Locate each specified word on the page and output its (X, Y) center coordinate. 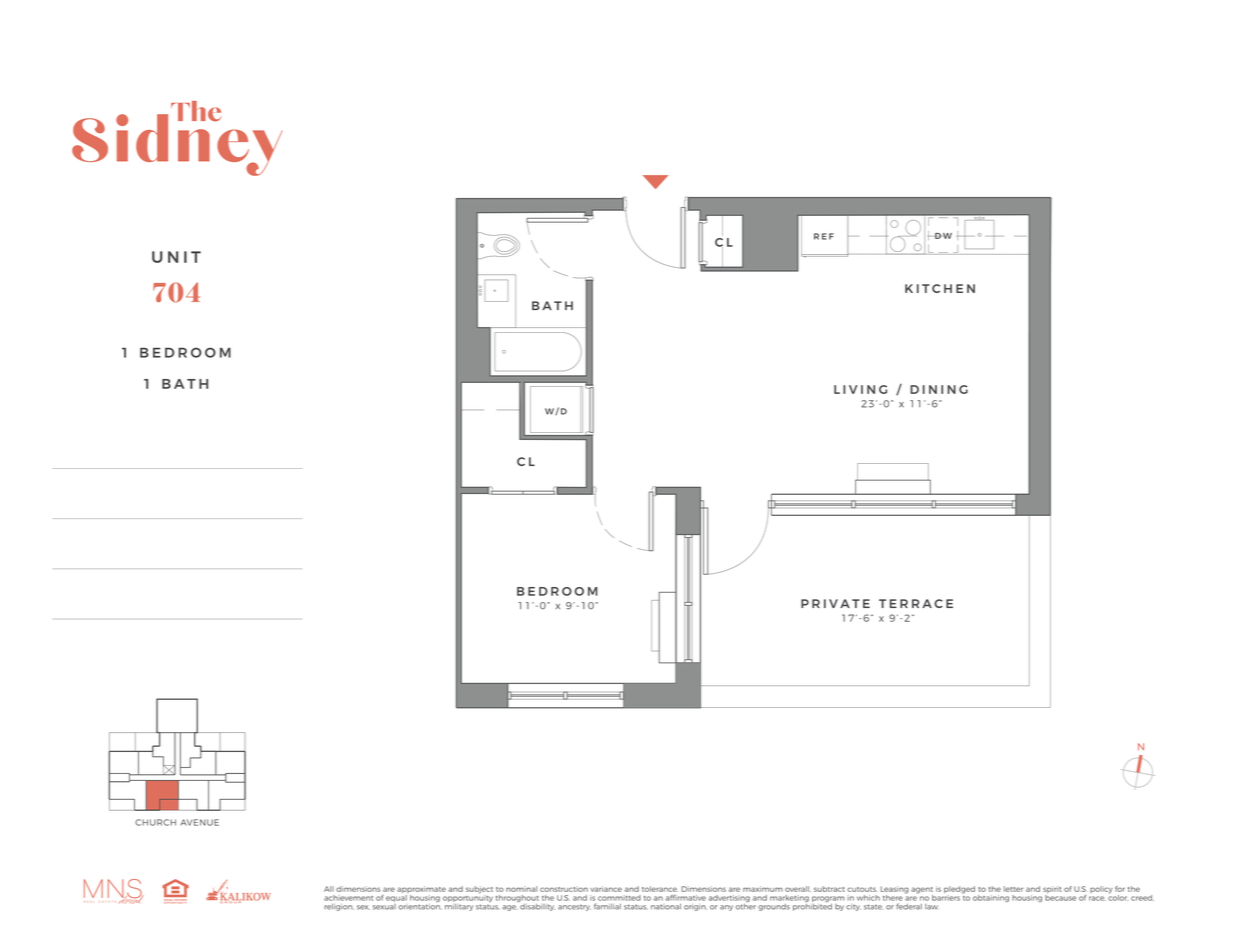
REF (824, 236)
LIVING (860, 389)
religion (339, 907)
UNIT (176, 257)
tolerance (659, 889)
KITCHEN (940, 288)
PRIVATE (835, 603)
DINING (939, 389)
